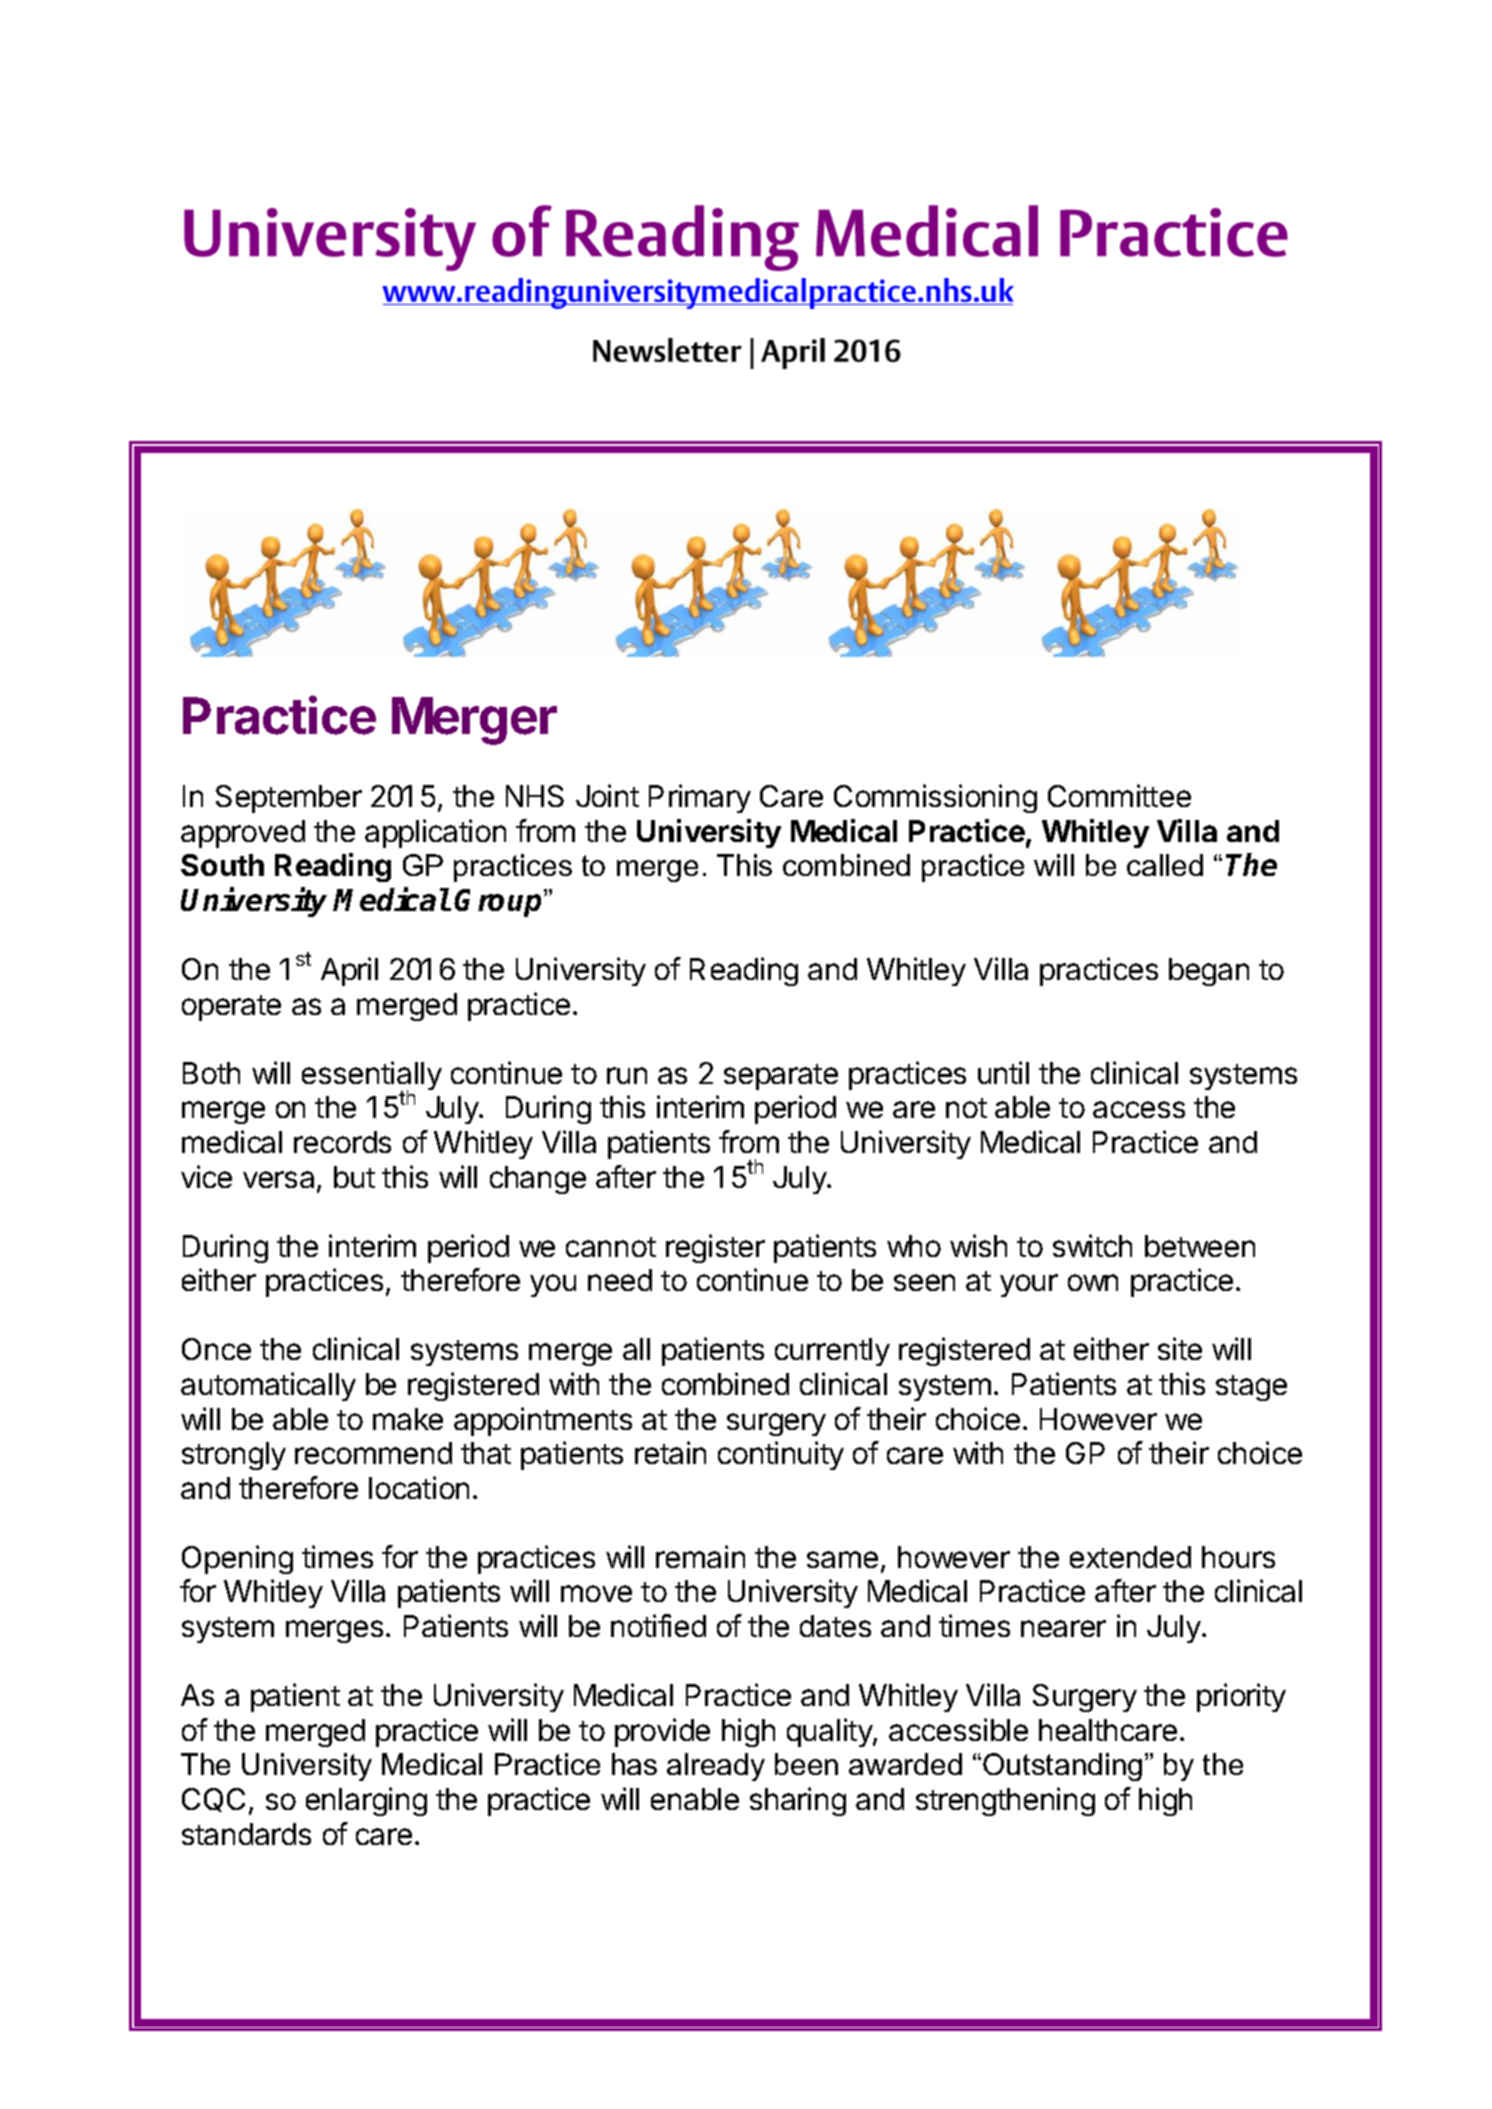  I want to click on sharing, so click(798, 1801).
